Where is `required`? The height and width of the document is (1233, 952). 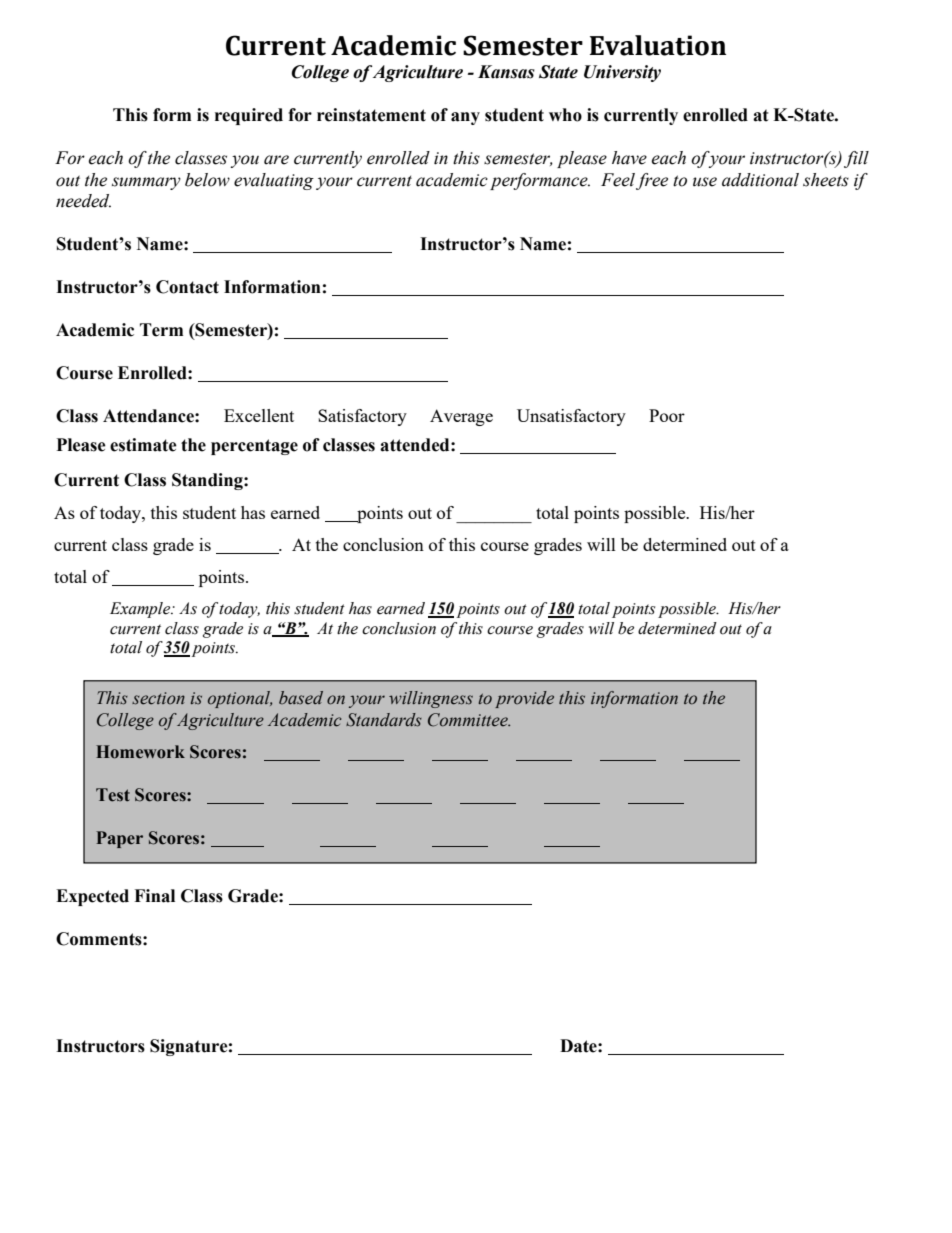 required is located at coordinates (249, 116).
